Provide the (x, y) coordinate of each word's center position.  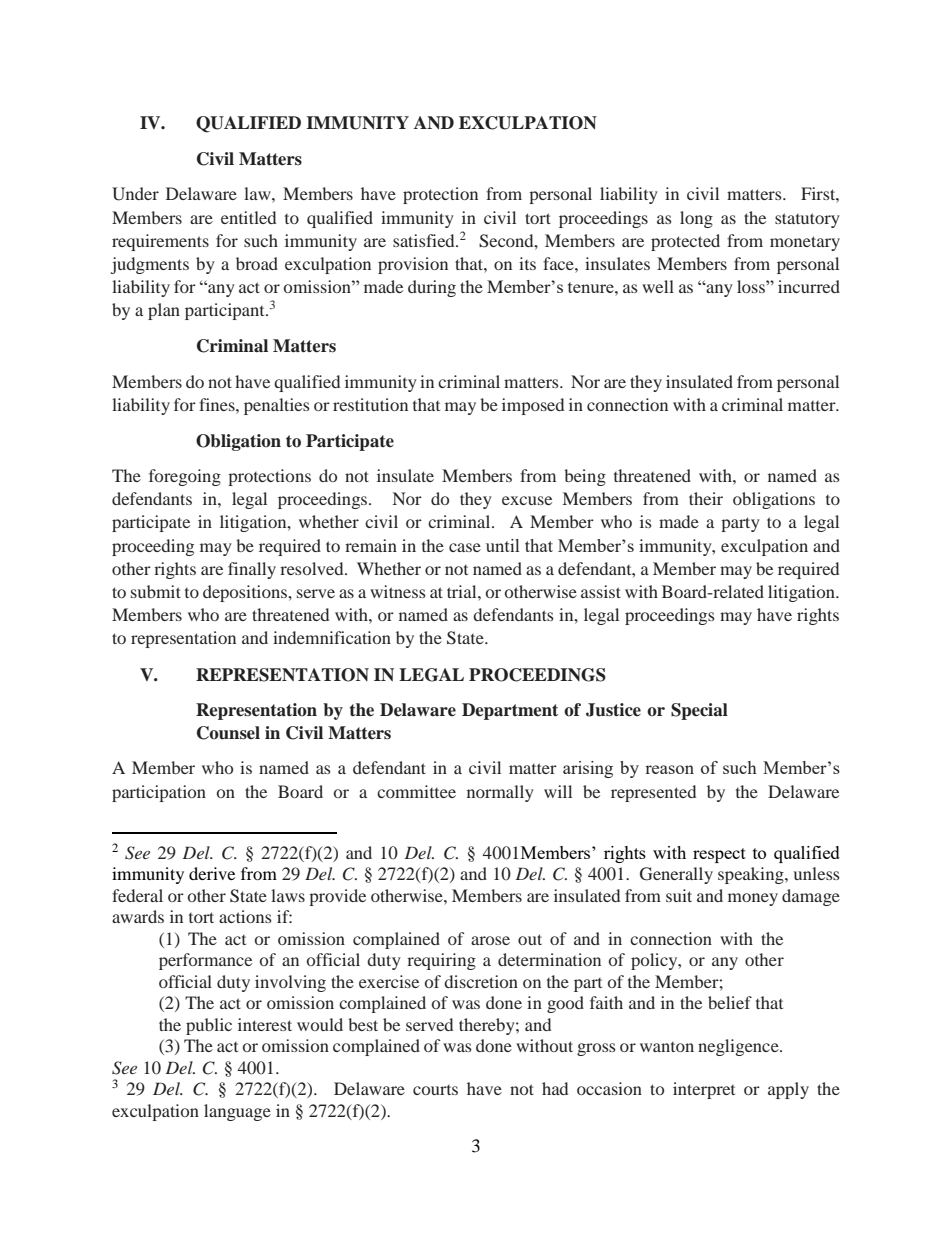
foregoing (185, 477)
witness (398, 591)
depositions (246, 593)
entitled (248, 217)
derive (212, 873)
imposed (533, 406)
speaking (752, 875)
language (237, 1112)
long (696, 219)
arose (490, 940)
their (706, 498)
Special (699, 711)
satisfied (425, 240)
